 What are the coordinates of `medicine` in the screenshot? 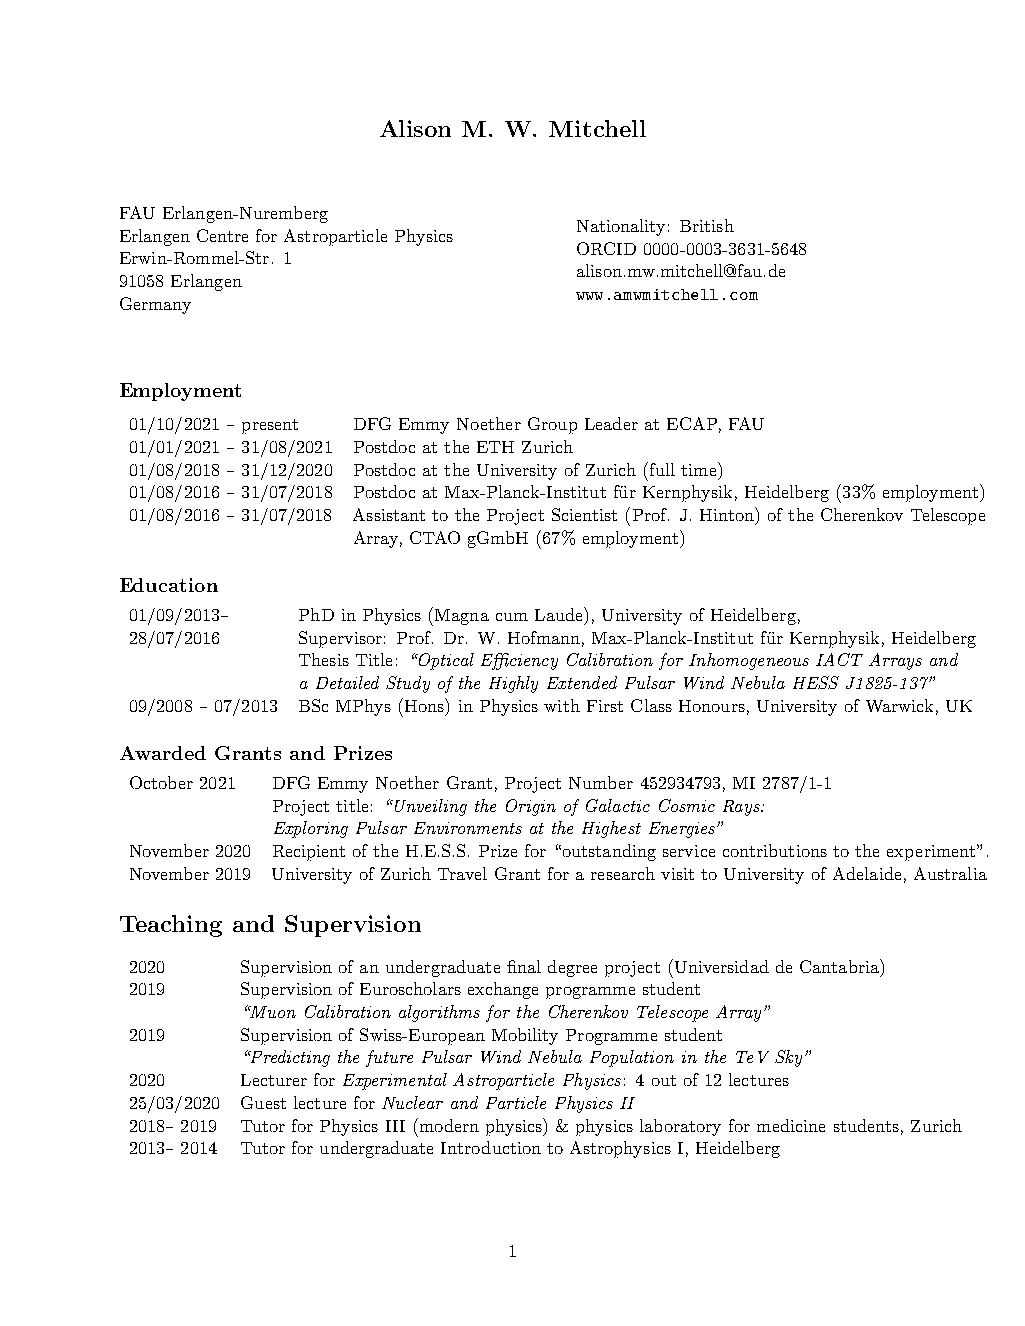 It's located at (791, 1125).
